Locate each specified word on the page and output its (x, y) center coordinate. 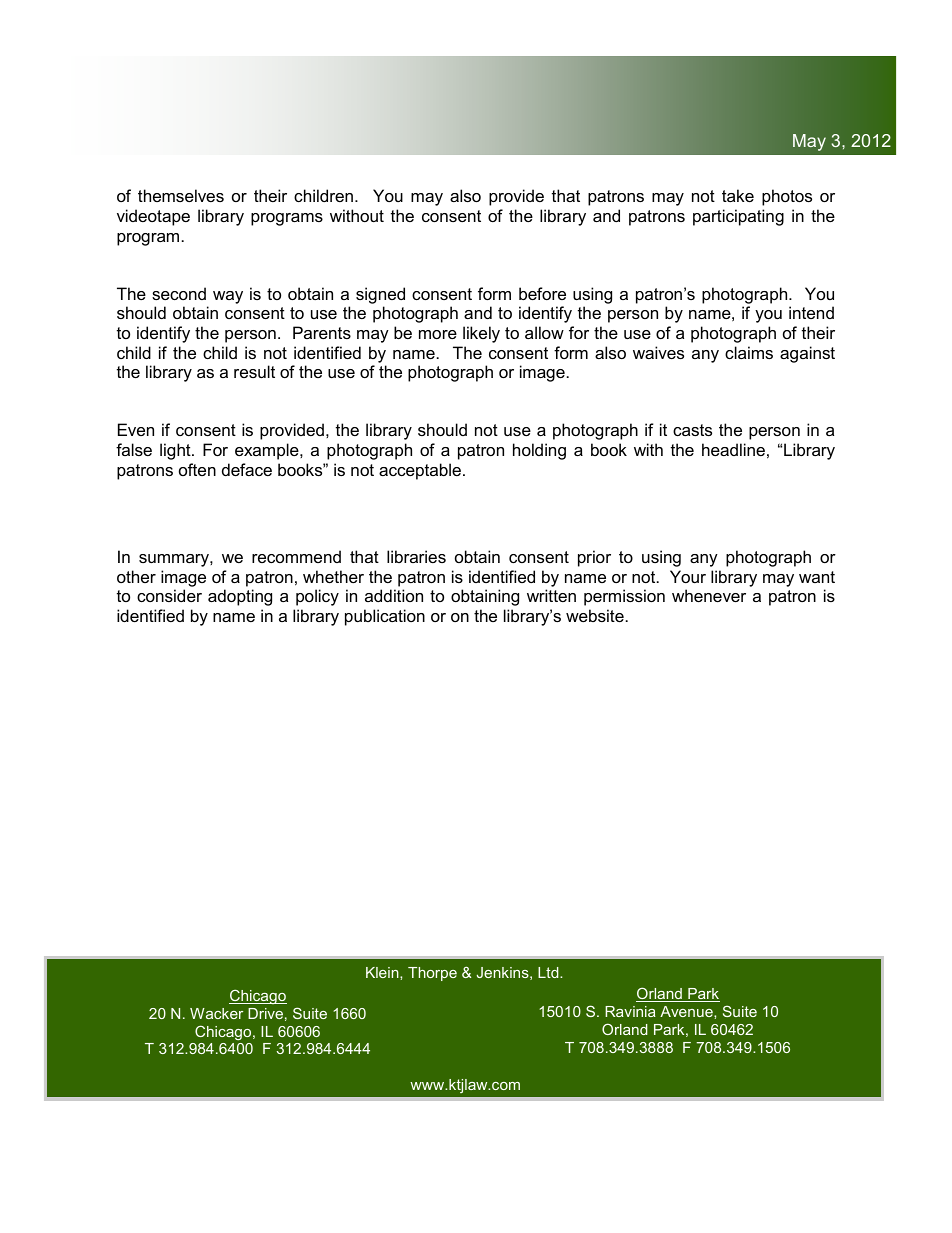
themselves (181, 195)
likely (481, 334)
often (197, 469)
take (738, 195)
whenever (709, 595)
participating (738, 217)
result (254, 371)
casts (692, 430)
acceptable (420, 471)
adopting (240, 597)
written (551, 595)
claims (749, 352)
